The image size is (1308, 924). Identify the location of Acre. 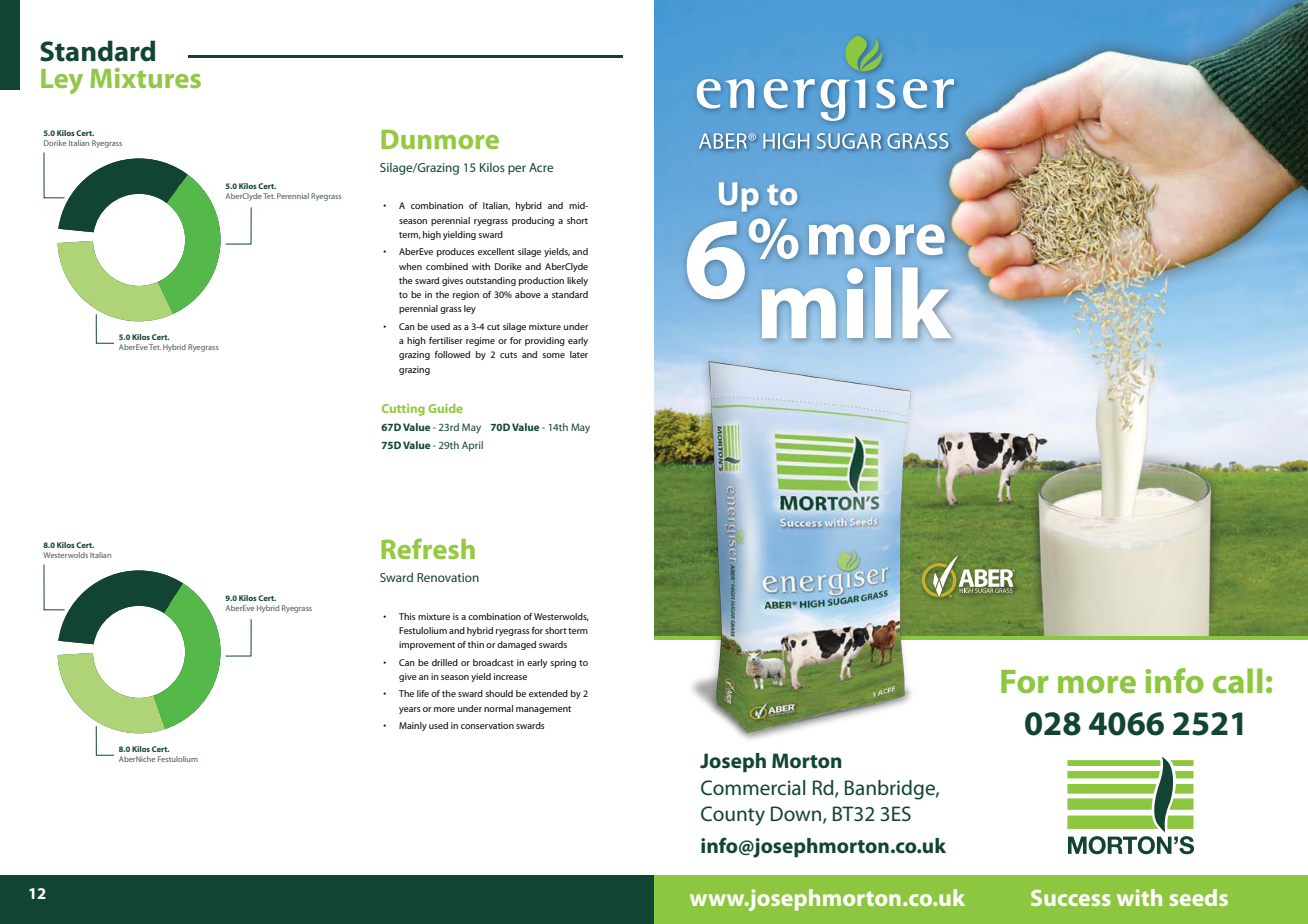
(541, 167).
